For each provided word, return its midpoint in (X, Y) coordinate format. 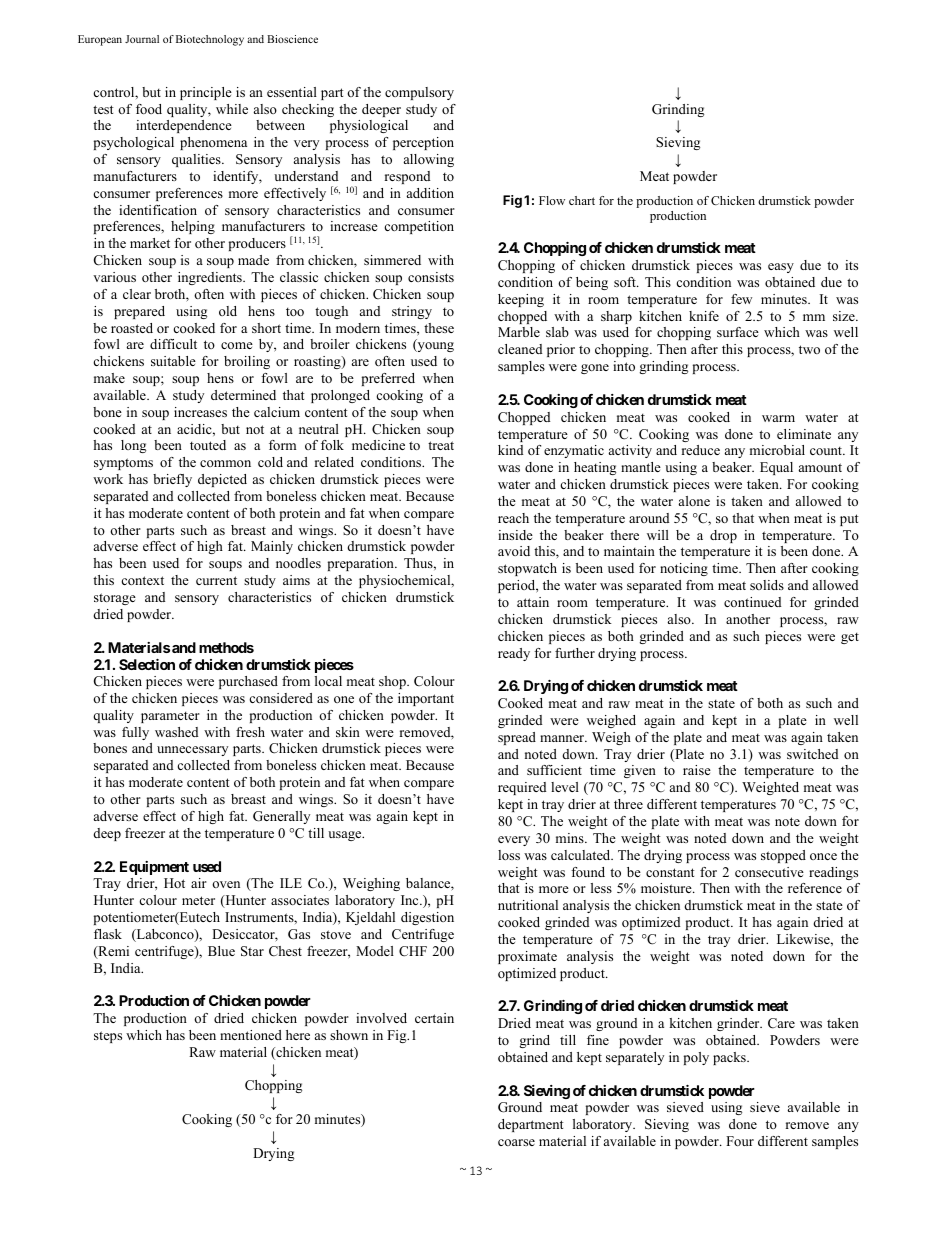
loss (509, 855)
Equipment (154, 868)
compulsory (419, 93)
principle (206, 93)
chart (582, 200)
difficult (173, 344)
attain (533, 602)
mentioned (251, 1035)
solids (767, 585)
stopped (783, 856)
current (216, 580)
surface (738, 332)
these (439, 328)
